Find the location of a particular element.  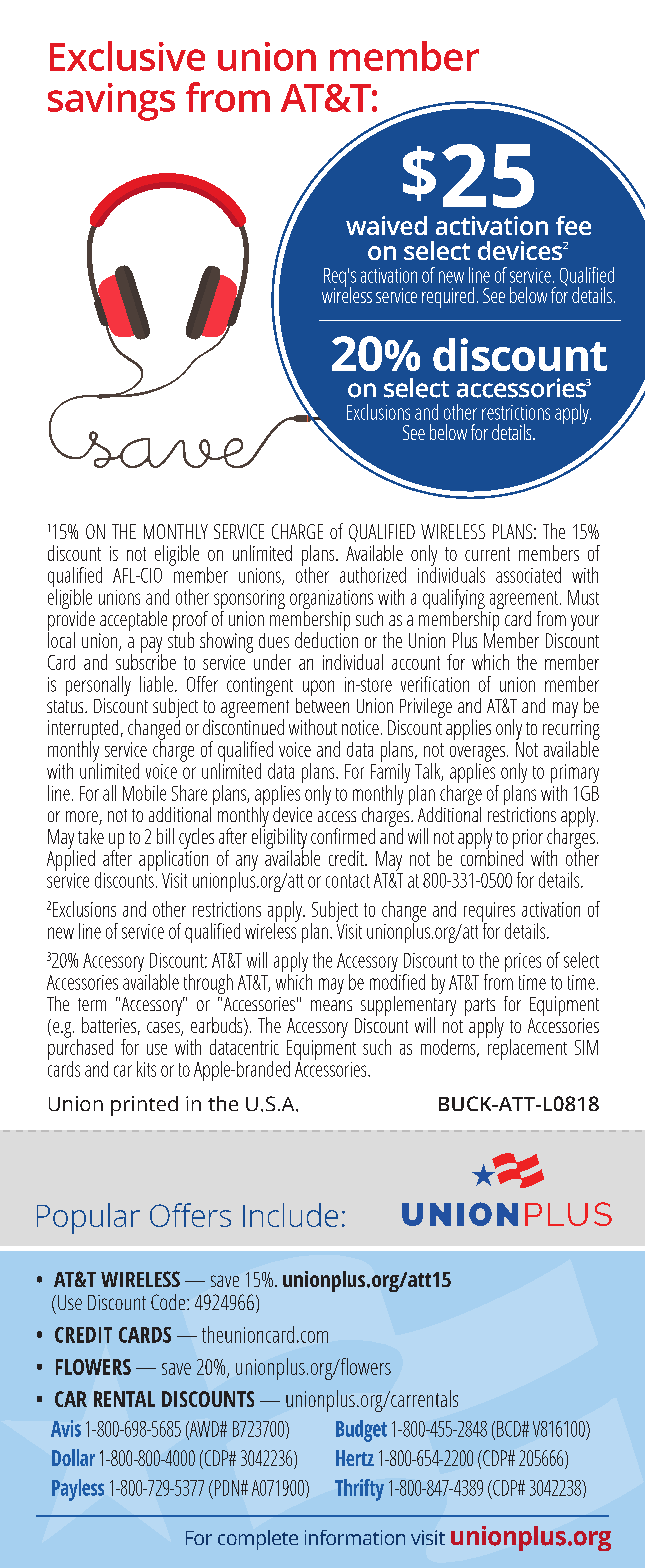

Thrifty is located at coordinates (359, 1490).
